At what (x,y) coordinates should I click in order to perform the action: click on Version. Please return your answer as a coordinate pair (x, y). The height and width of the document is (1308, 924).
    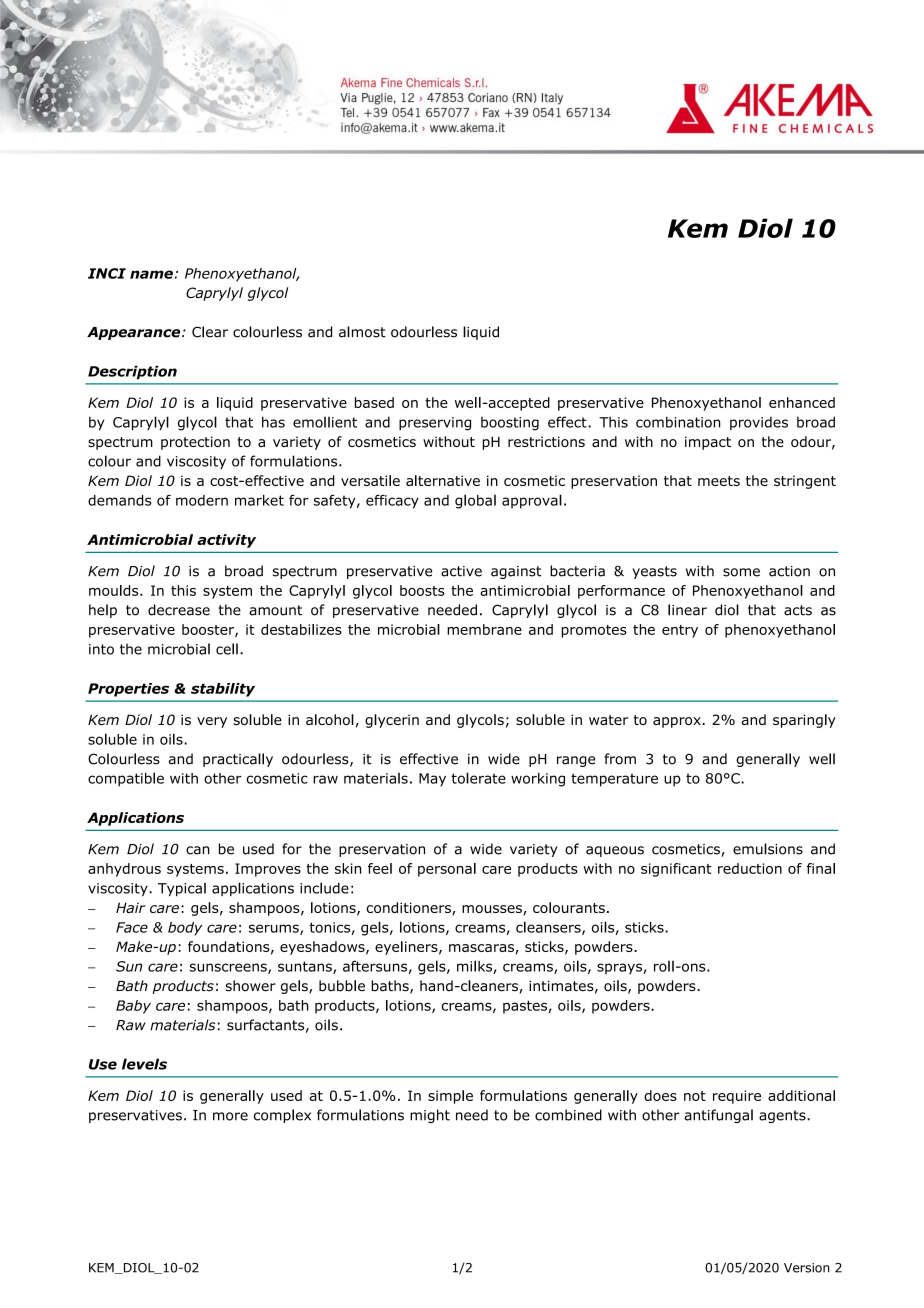
    Looking at the image, I should click on (807, 1268).
